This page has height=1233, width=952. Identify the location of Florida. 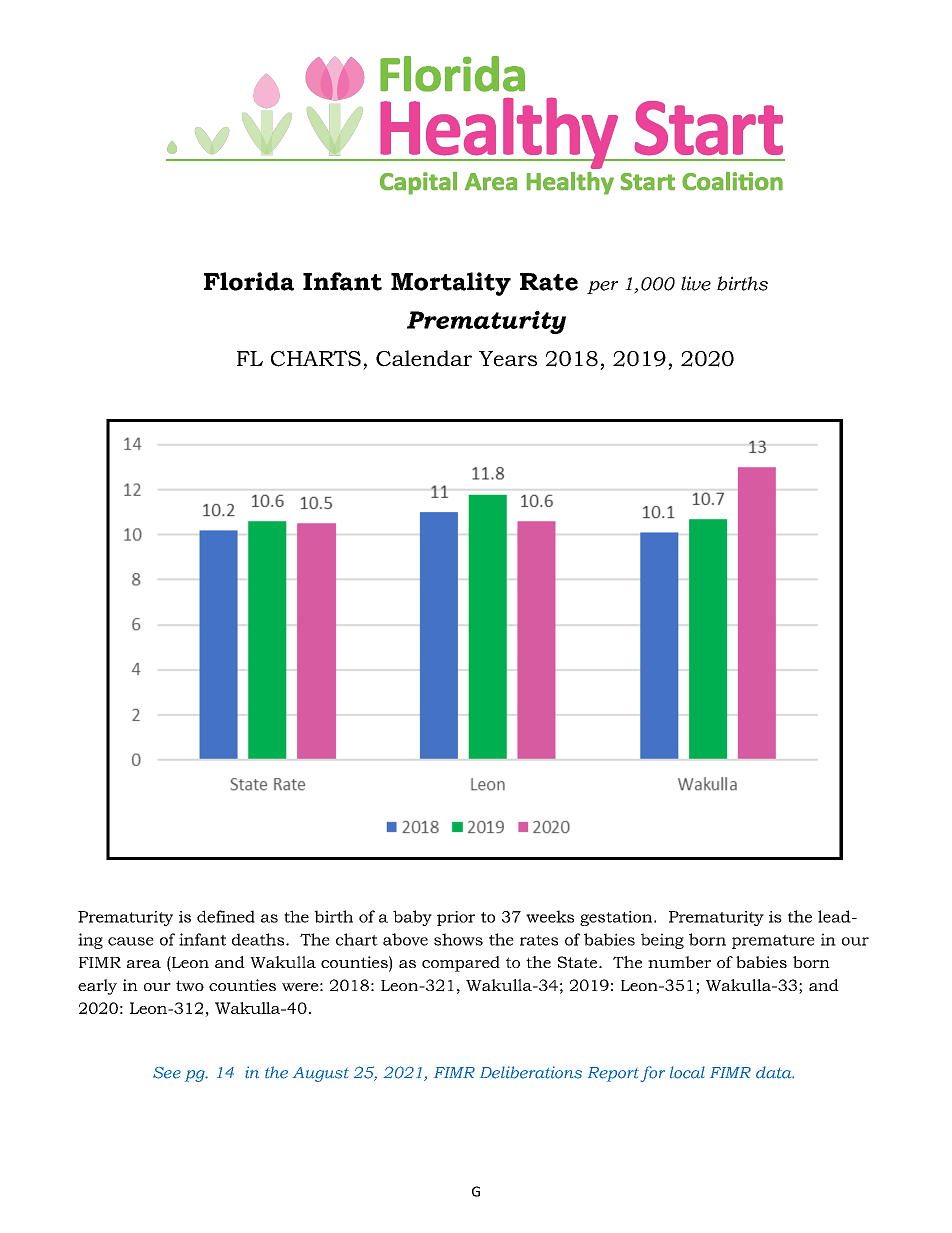
(249, 281).
